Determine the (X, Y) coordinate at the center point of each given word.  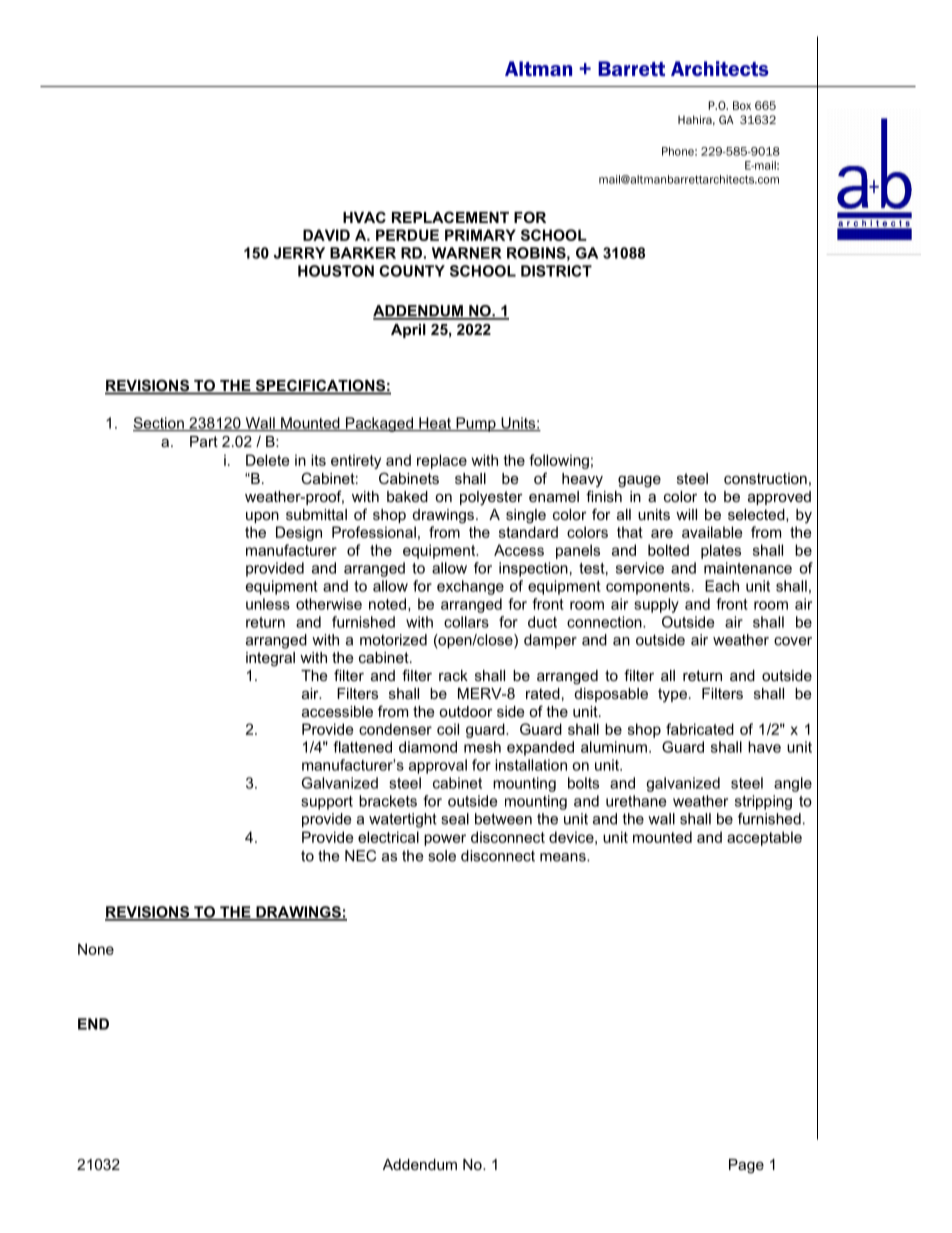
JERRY (299, 253)
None (96, 949)
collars (466, 622)
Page (746, 1166)
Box (742, 105)
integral (270, 659)
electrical (388, 837)
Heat (435, 424)
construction (765, 478)
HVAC (364, 217)
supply (656, 605)
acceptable (764, 838)
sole (442, 856)
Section (159, 424)
